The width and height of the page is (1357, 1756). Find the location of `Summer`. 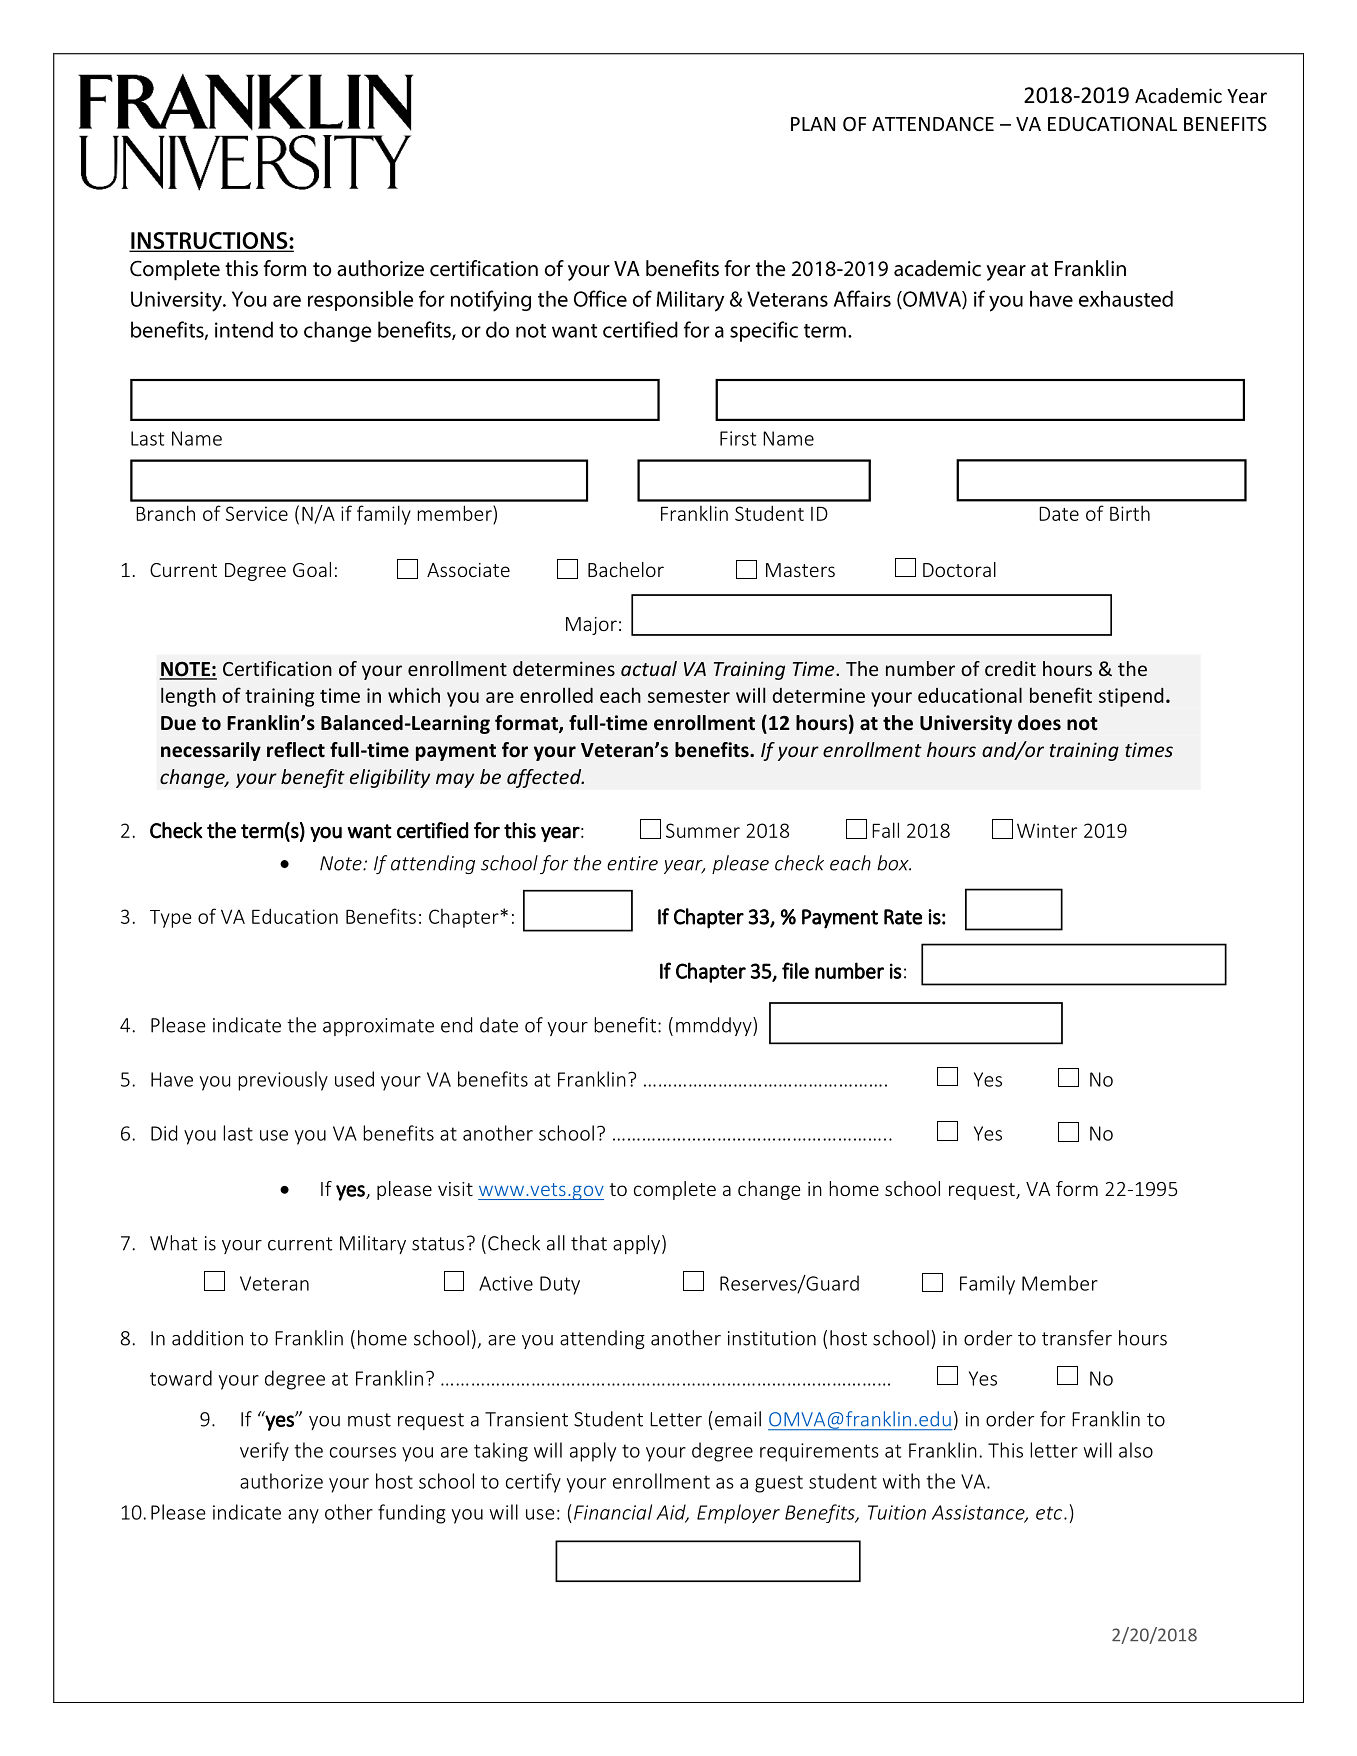

Summer is located at coordinates (703, 830).
